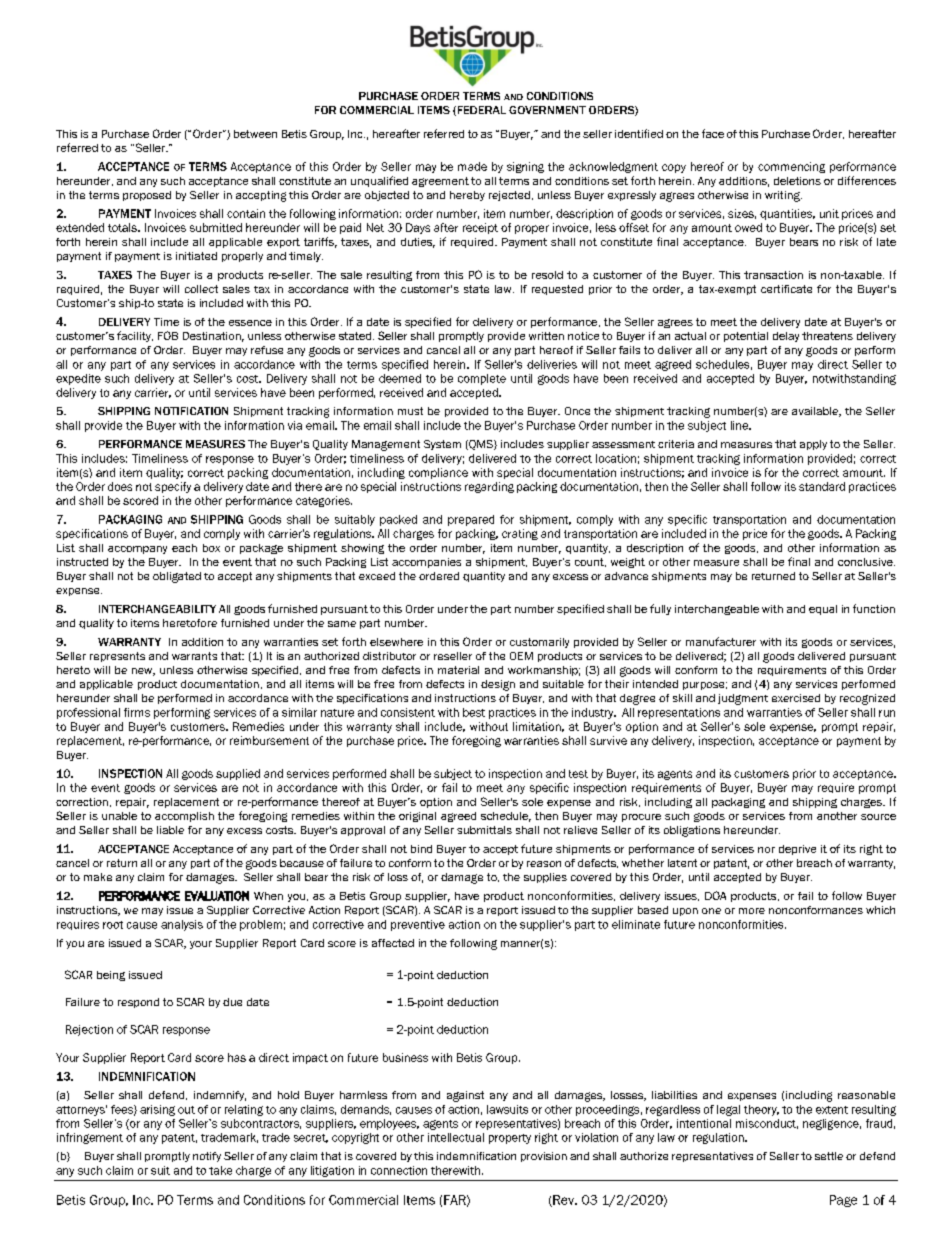 The width and height of the screenshot is (952, 1233). What do you see at coordinates (255, 134) in the screenshot?
I see `between` at bounding box center [255, 134].
